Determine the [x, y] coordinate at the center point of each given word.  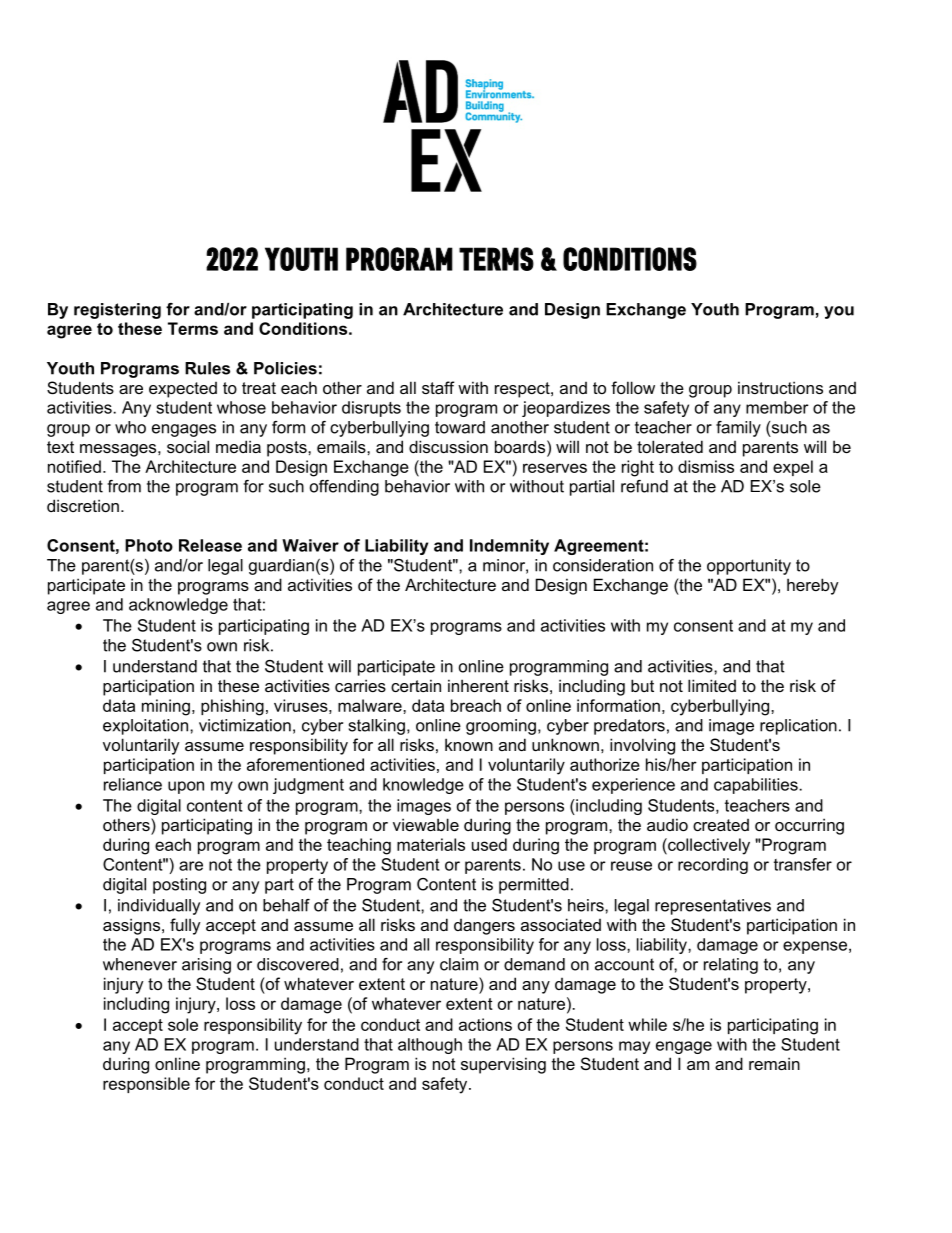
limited [712, 685]
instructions [780, 387]
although [430, 1046]
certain [416, 685]
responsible [146, 1085]
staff [438, 387]
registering [117, 311]
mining [166, 707]
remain [774, 1063]
